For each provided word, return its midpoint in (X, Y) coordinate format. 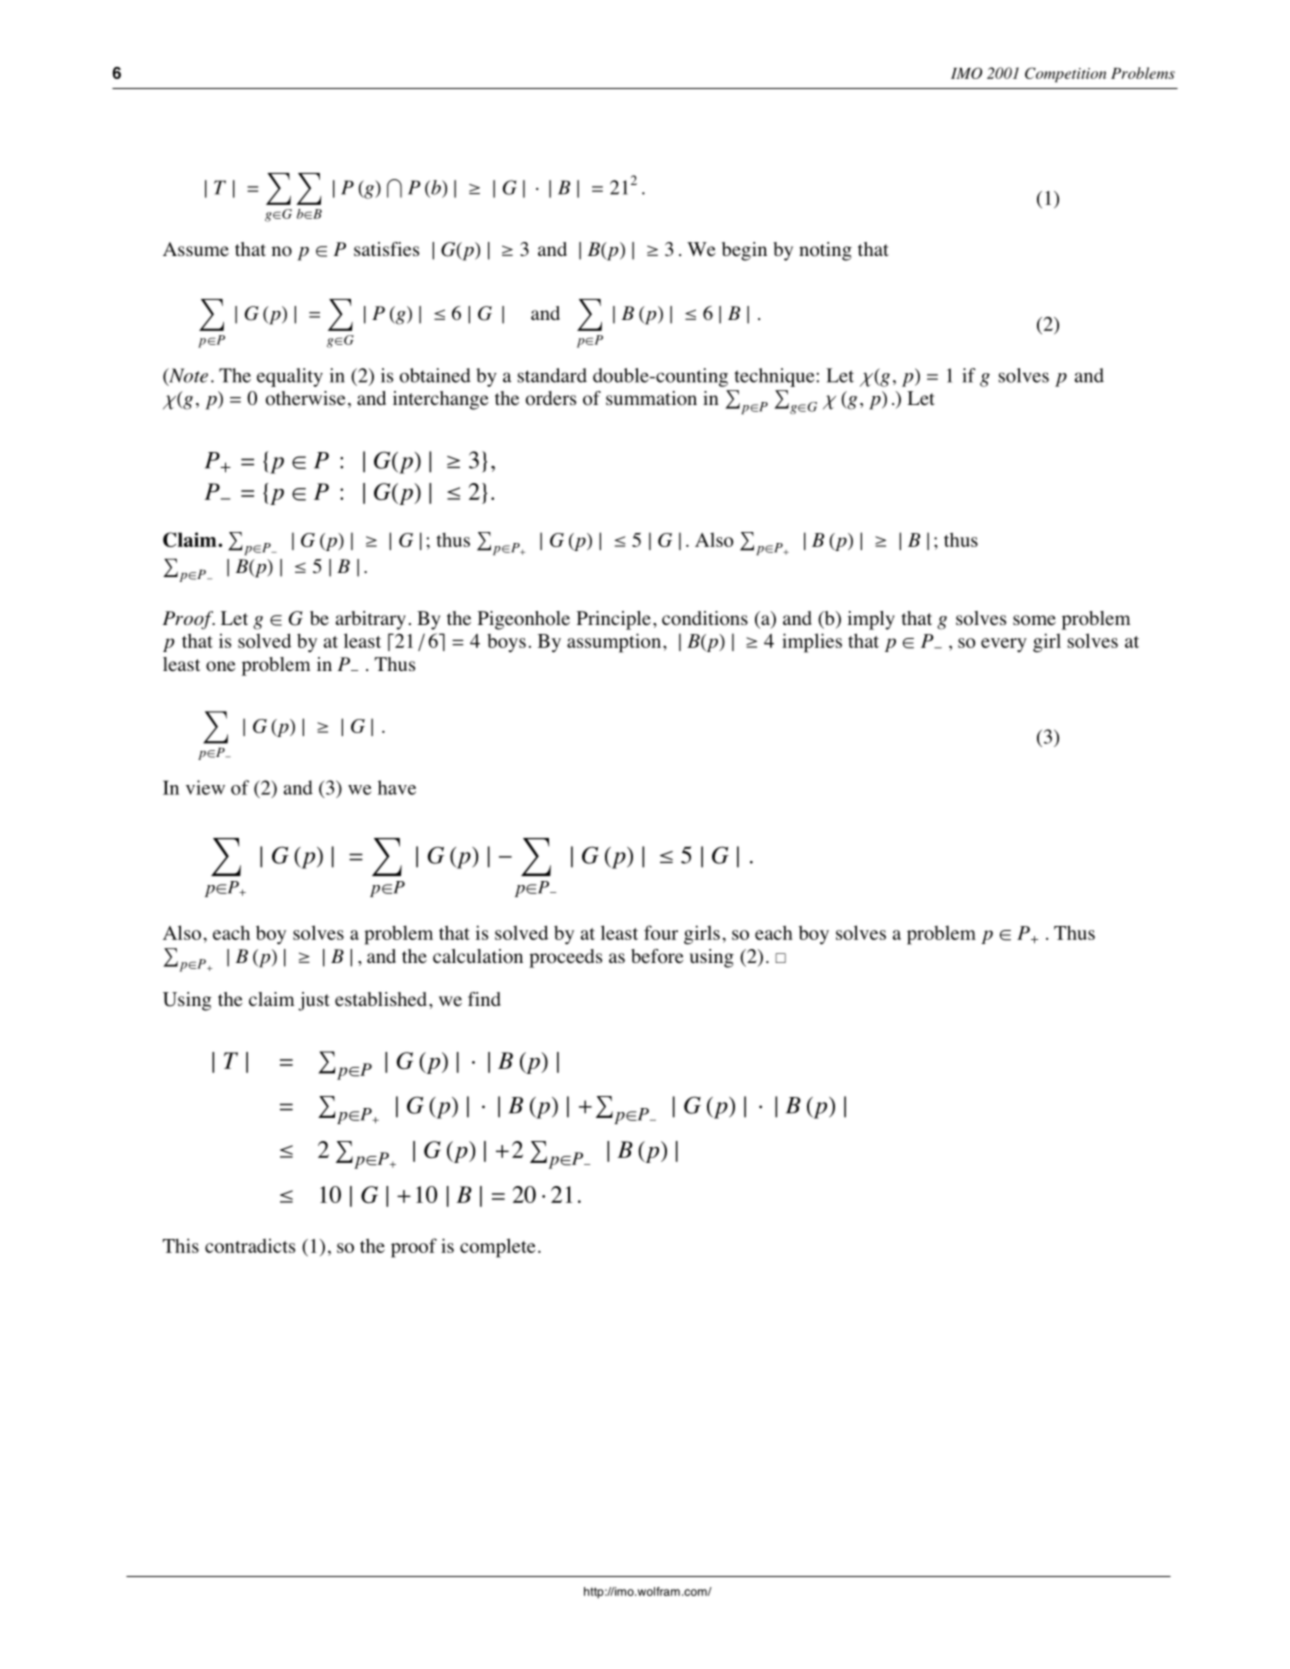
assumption (614, 643)
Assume (196, 249)
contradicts (250, 1246)
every (1004, 645)
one (220, 666)
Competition (1065, 74)
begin (744, 251)
